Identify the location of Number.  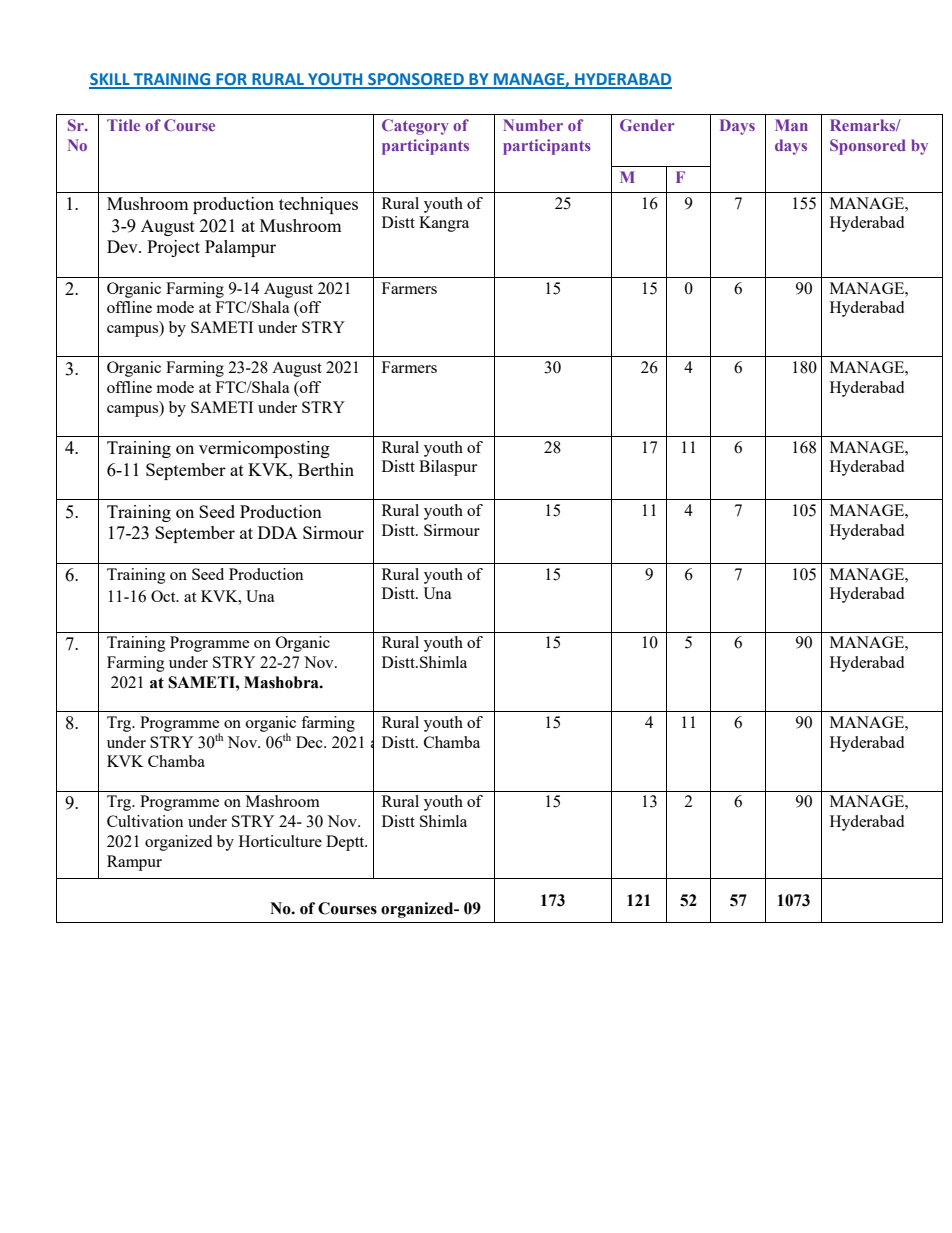
(533, 125).
